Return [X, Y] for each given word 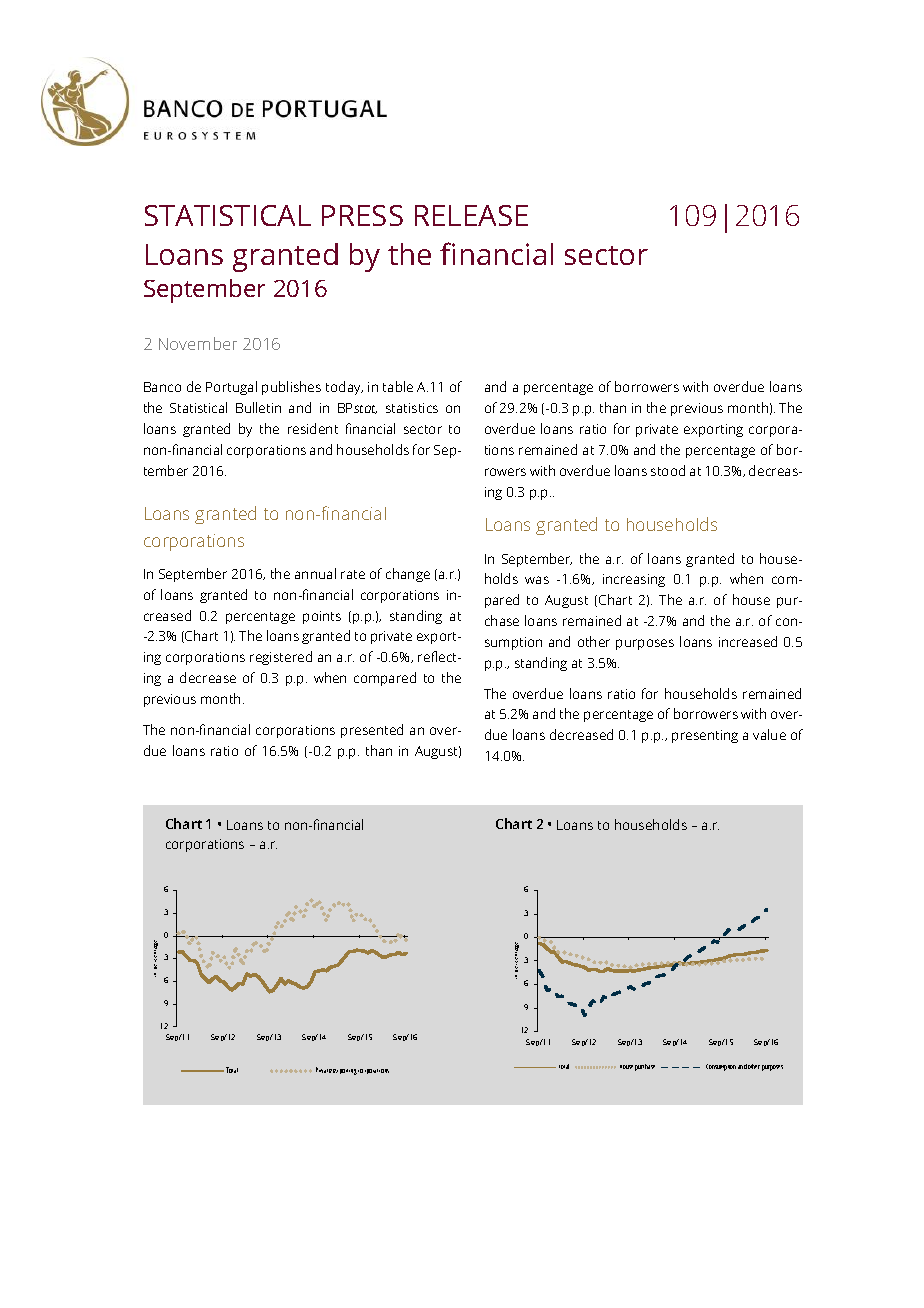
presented [372, 731]
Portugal [231, 388]
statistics [412, 408]
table [398, 386]
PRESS [362, 215]
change [408, 575]
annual [315, 573]
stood [668, 470]
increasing [634, 580]
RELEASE [471, 215]
